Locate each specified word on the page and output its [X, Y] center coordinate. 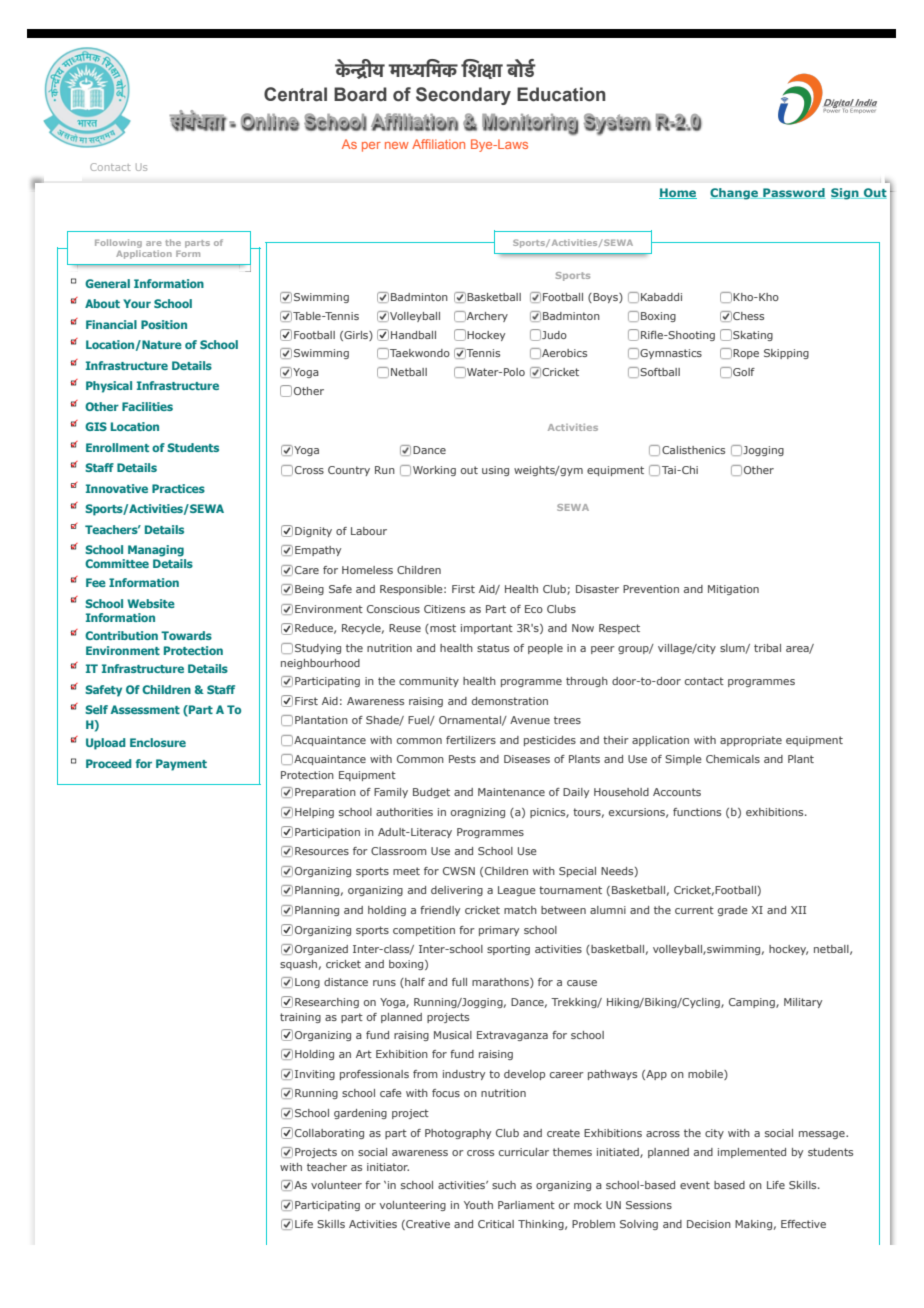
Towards [186, 635]
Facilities [147, 406]
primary [499, 931]
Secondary [463, 96]
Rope [746, 354]
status [493, 648]
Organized [321, 950]
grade [733, 911]
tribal [767, 648]
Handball [413, 335]
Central [295, 94]
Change [735, 194]
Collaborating [329, 1134]
